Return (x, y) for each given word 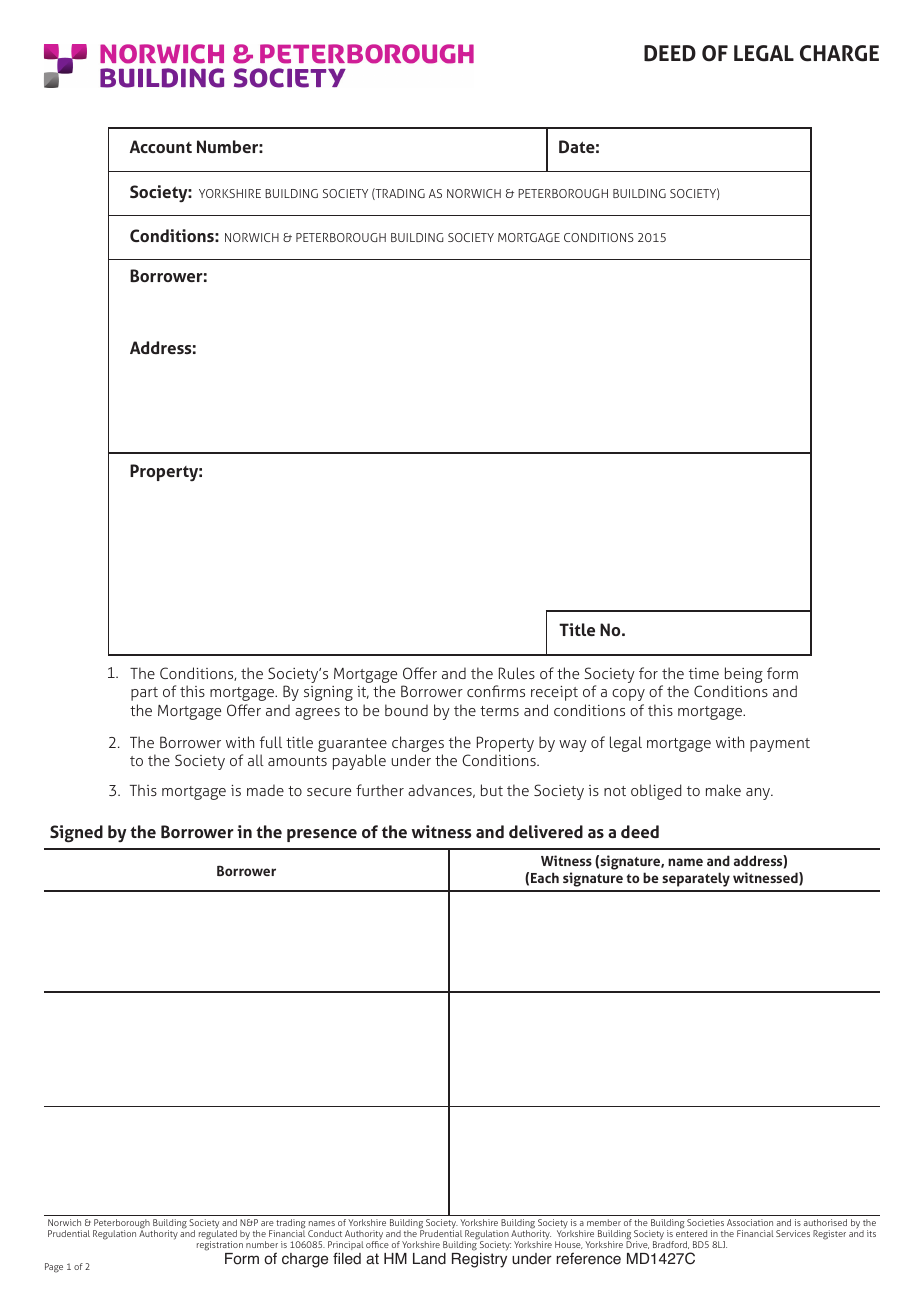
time (704, 673)
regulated (218, 1236)
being (744, 676)
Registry (479, 1260)
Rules (517, 673)
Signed (76, 834)
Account (161, 146)
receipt (554, 693)
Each (545, 877)
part (144, 694)
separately (696, 879)
